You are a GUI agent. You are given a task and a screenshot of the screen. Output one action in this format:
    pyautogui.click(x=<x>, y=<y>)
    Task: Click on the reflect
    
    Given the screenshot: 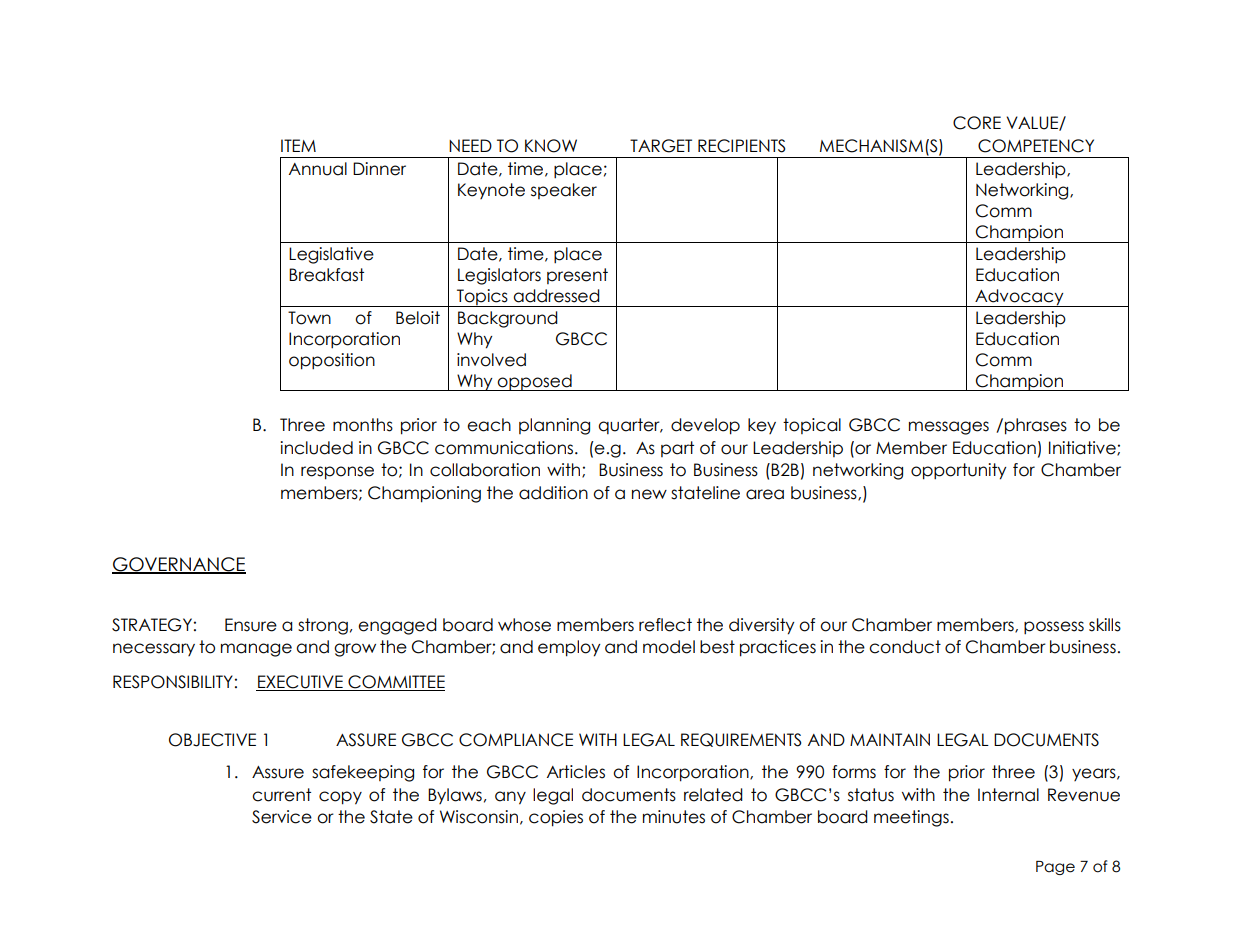 What is the action you would take?
    pyautogui.click(x=665, y=625)
